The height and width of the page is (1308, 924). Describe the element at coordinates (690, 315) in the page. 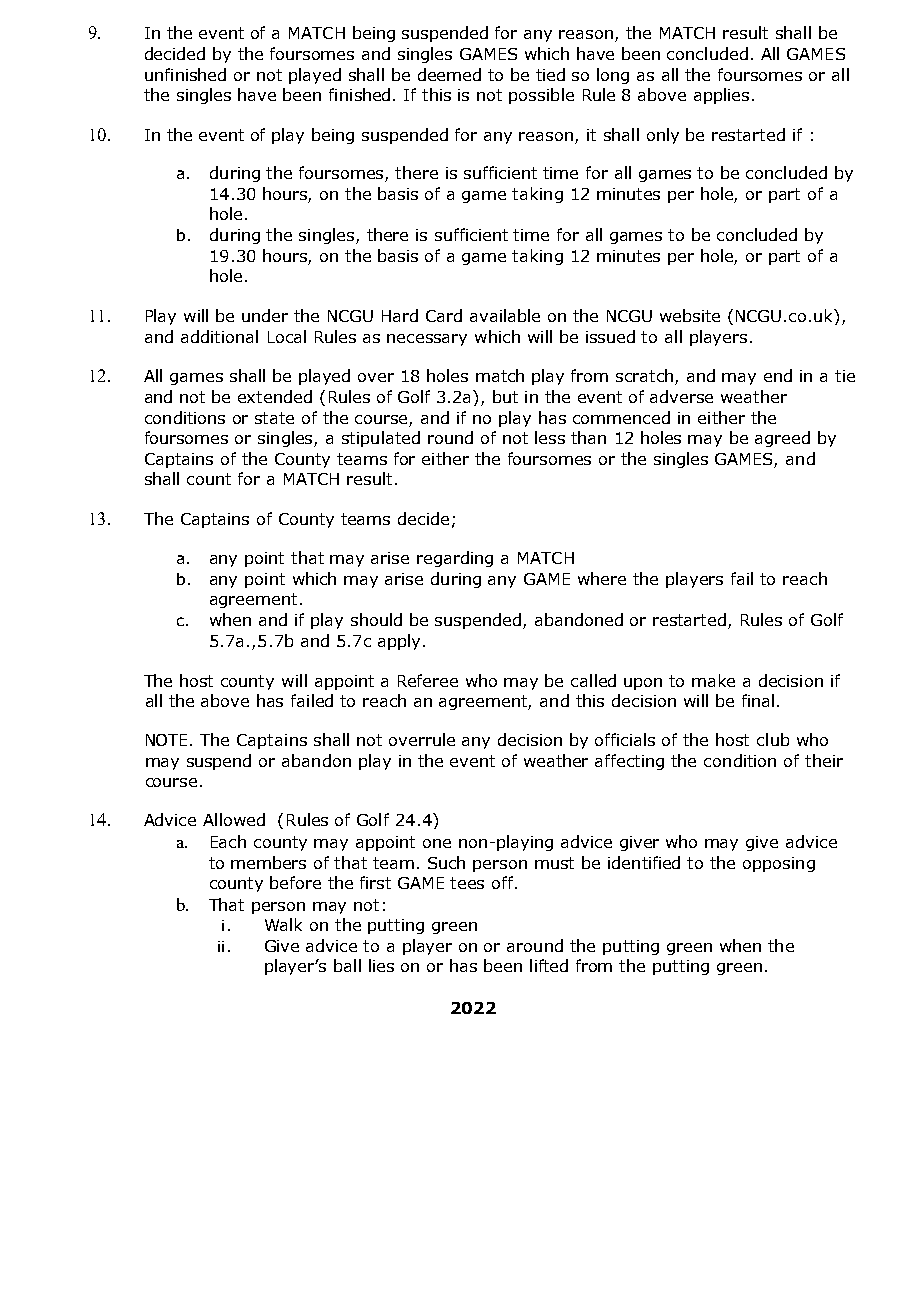

I see `website` at that location.
